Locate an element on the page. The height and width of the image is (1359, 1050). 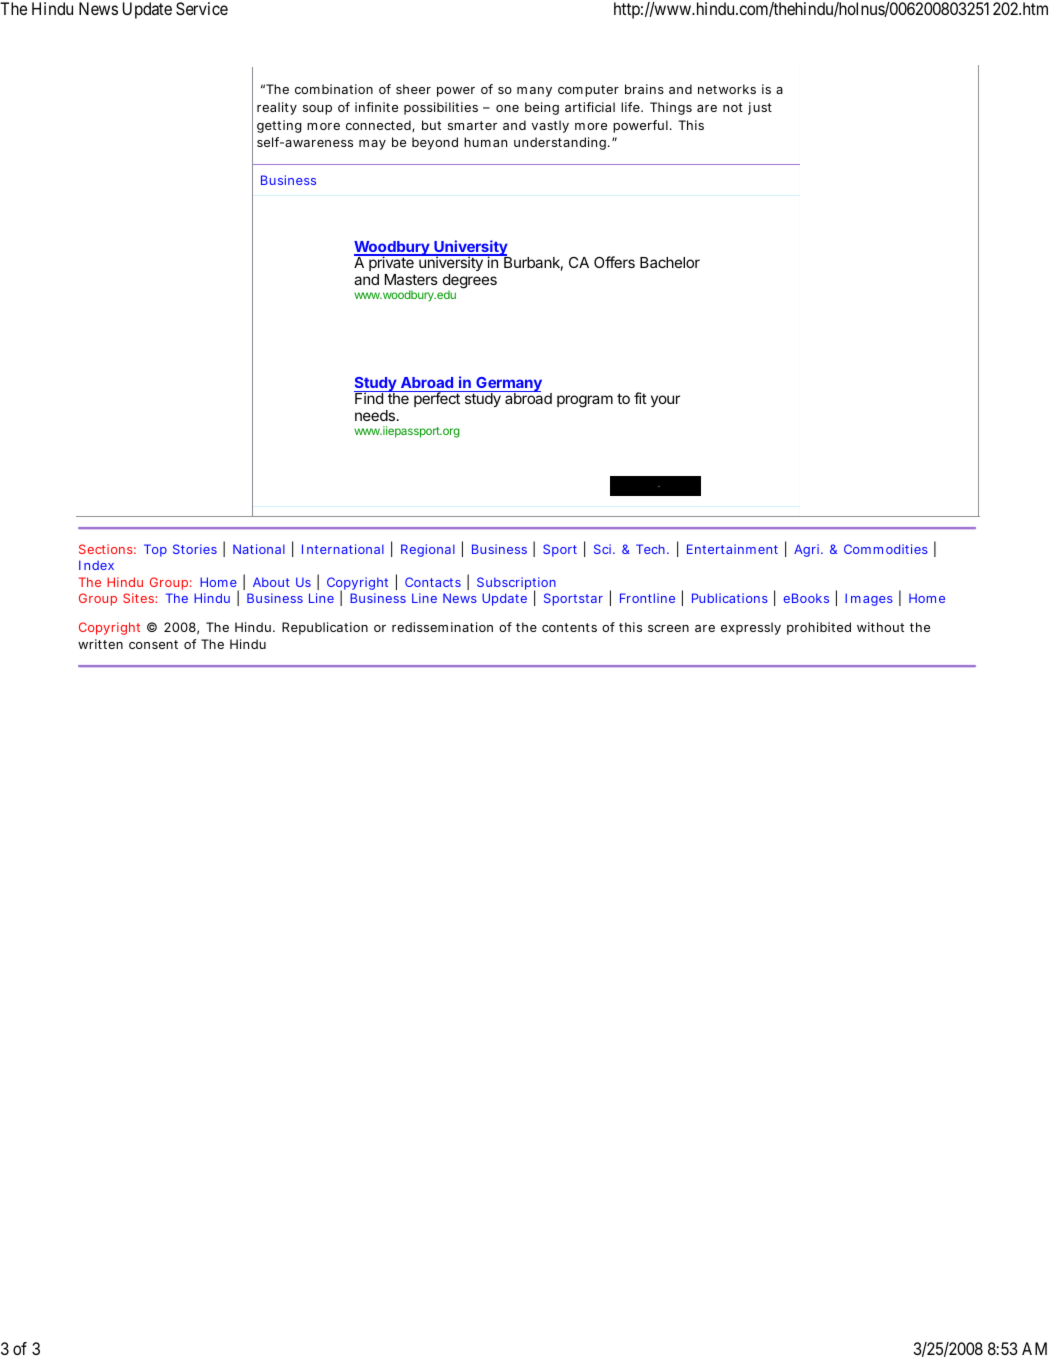
Bachelor is located at coordinates (670, 262).
